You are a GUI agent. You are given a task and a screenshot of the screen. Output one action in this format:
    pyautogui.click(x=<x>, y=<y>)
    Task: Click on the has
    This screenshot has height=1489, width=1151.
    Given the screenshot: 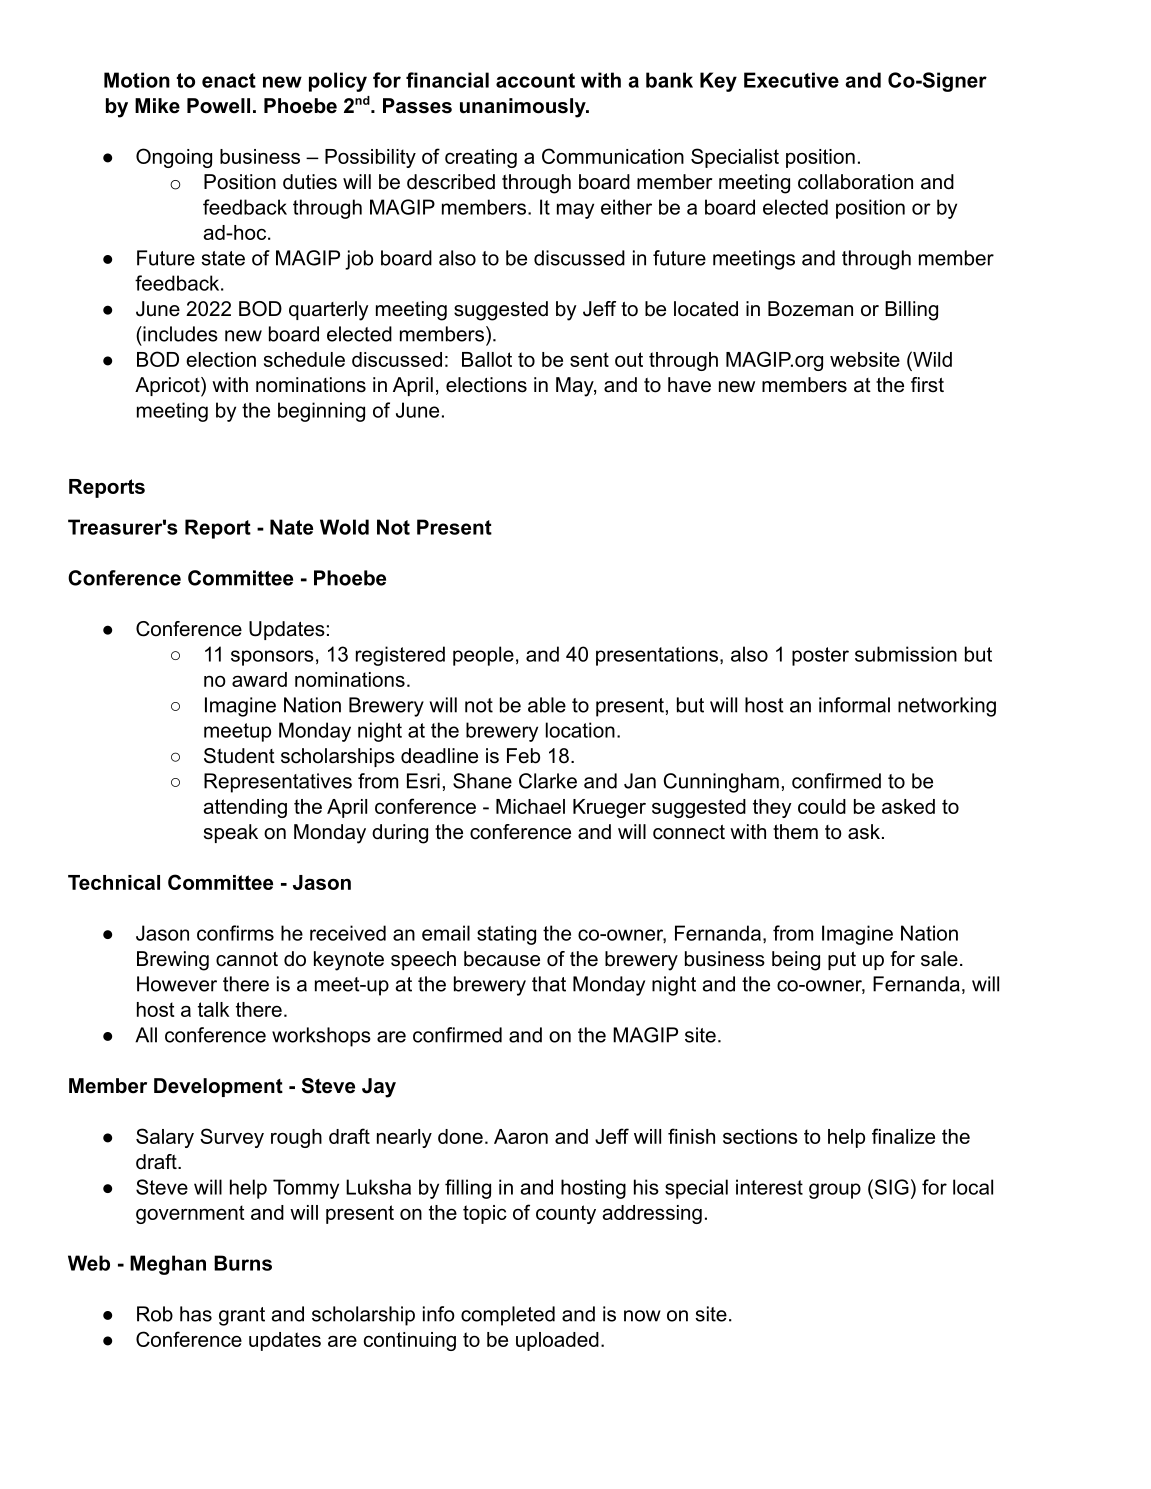 What is the action you would take?
    pyautogui.click(x=196, y=1314)
